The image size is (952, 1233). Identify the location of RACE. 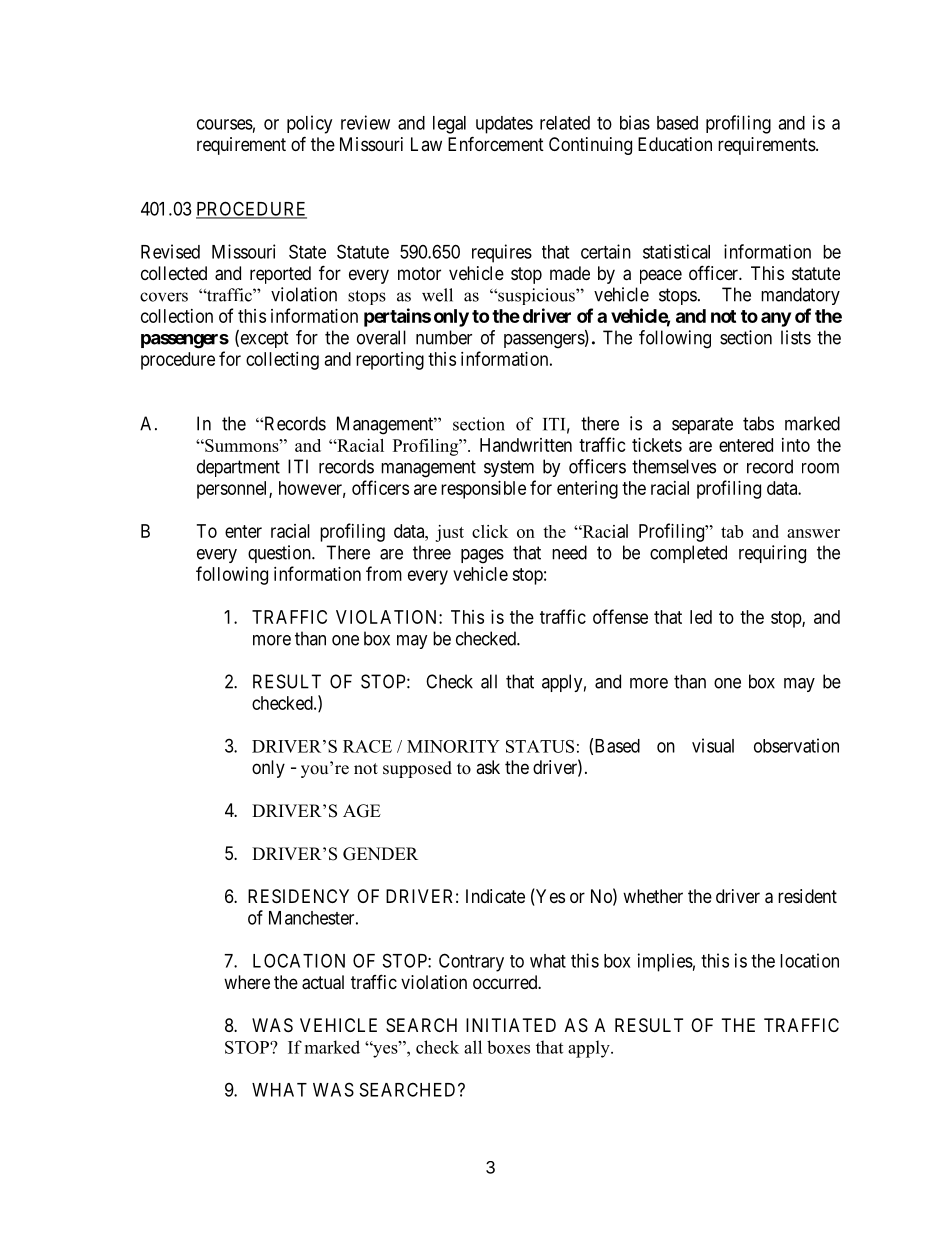
(367, 746).
